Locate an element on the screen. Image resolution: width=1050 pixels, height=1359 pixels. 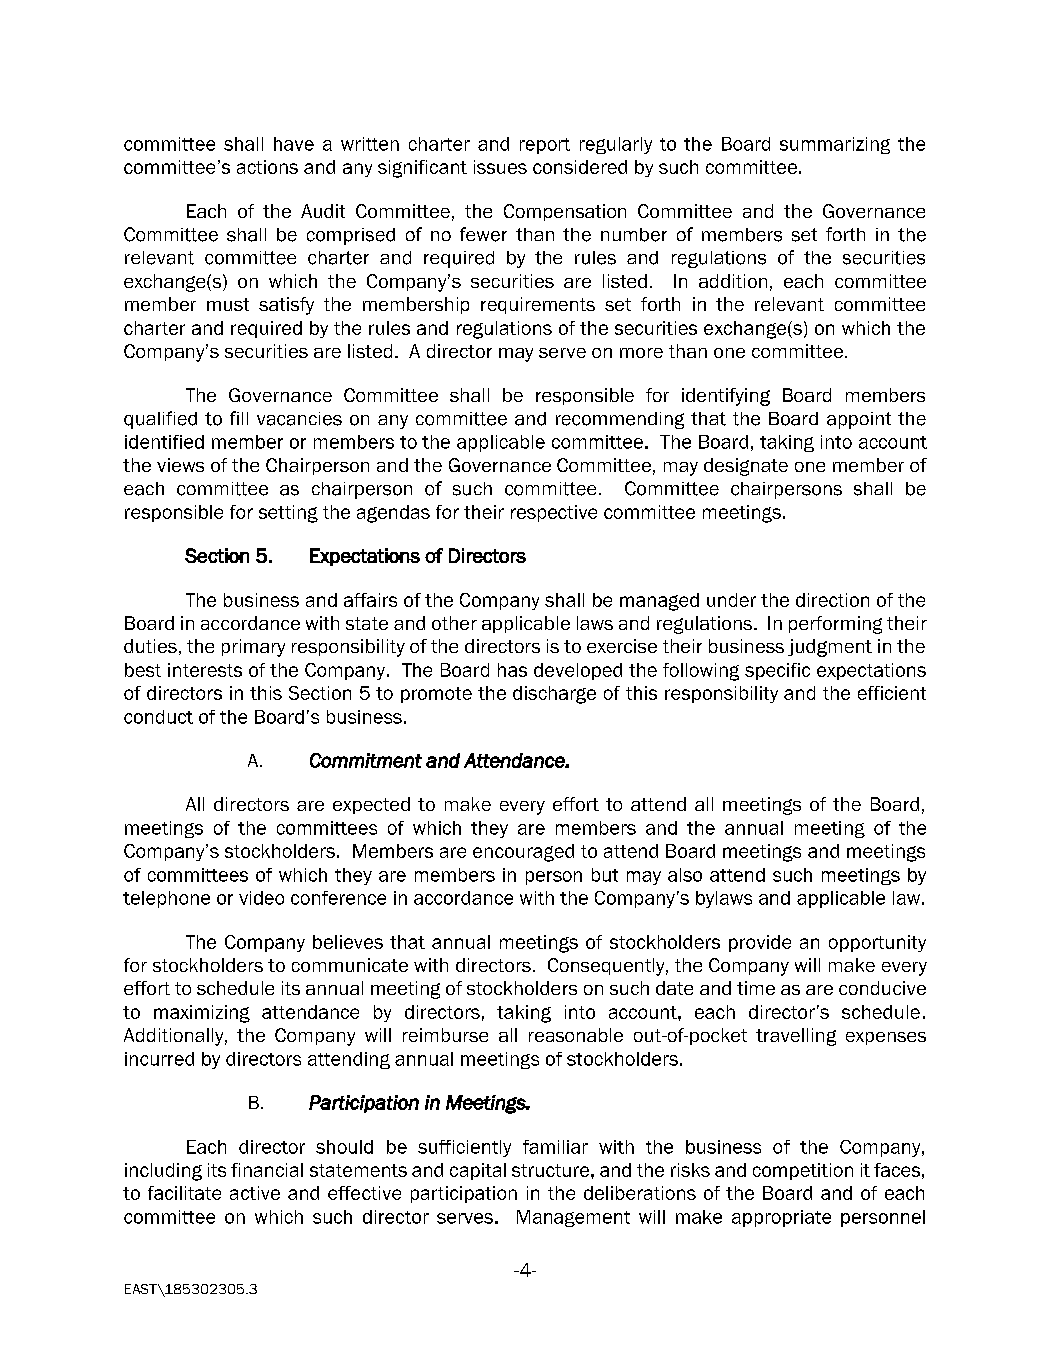
active is located at coordinates (255, 1193).
